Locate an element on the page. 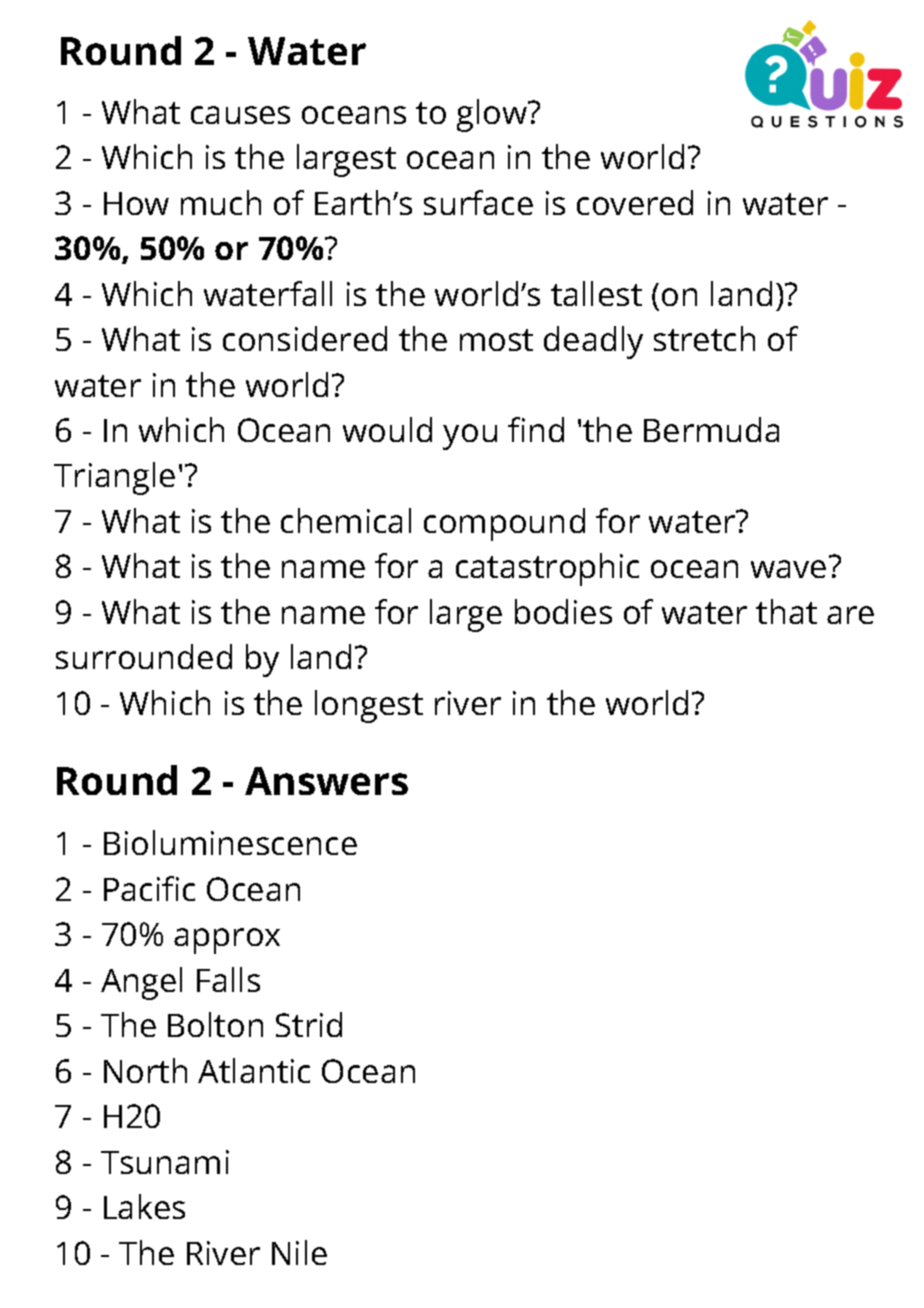 This page has width=924, height=1308. considered is located at coordinates (305, 338).
